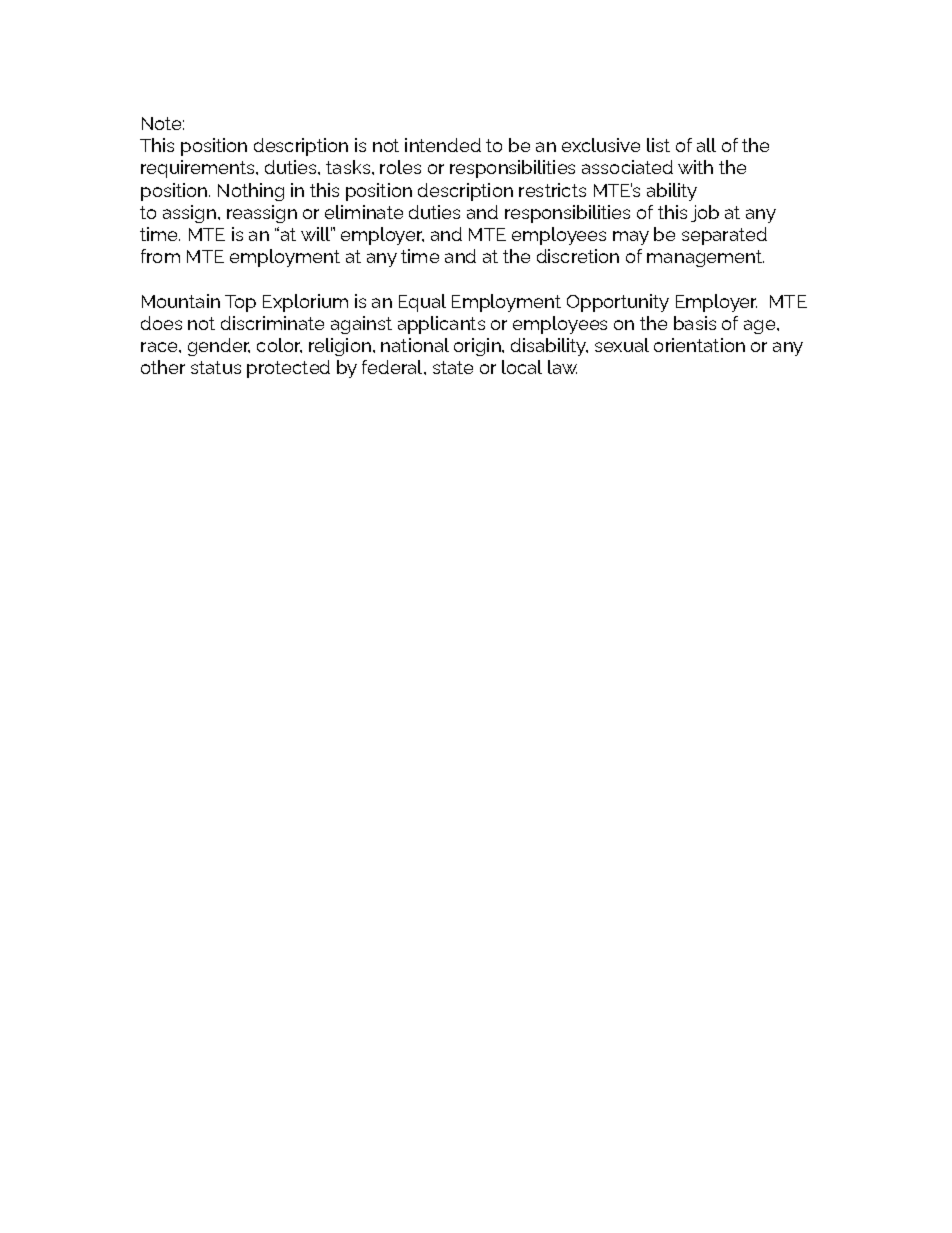  Describe the element at coordinates (578, 256) in the page. I see `discretion` at that location.
